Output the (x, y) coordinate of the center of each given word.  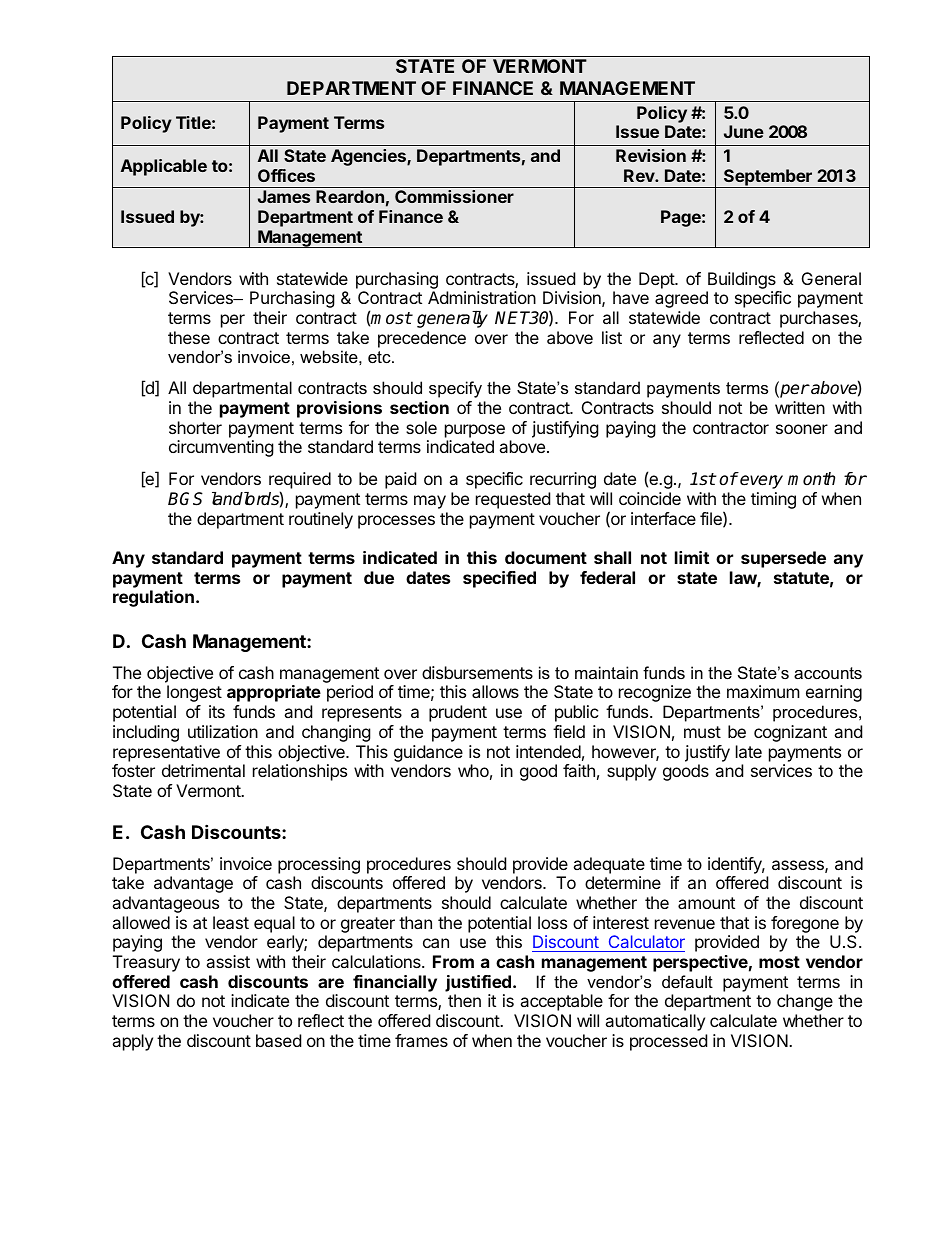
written (800, 407)
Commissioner (454, 196)
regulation (153, 598)
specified (499, 579)
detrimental (203, 770)
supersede (783, 559)
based (278, 1040)
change (805, 1002)
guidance (428, 753)
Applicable (164, 167)
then (464, 1000)
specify (455, 389)
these (189, 337)
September (768, 178)
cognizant (790, 733)
